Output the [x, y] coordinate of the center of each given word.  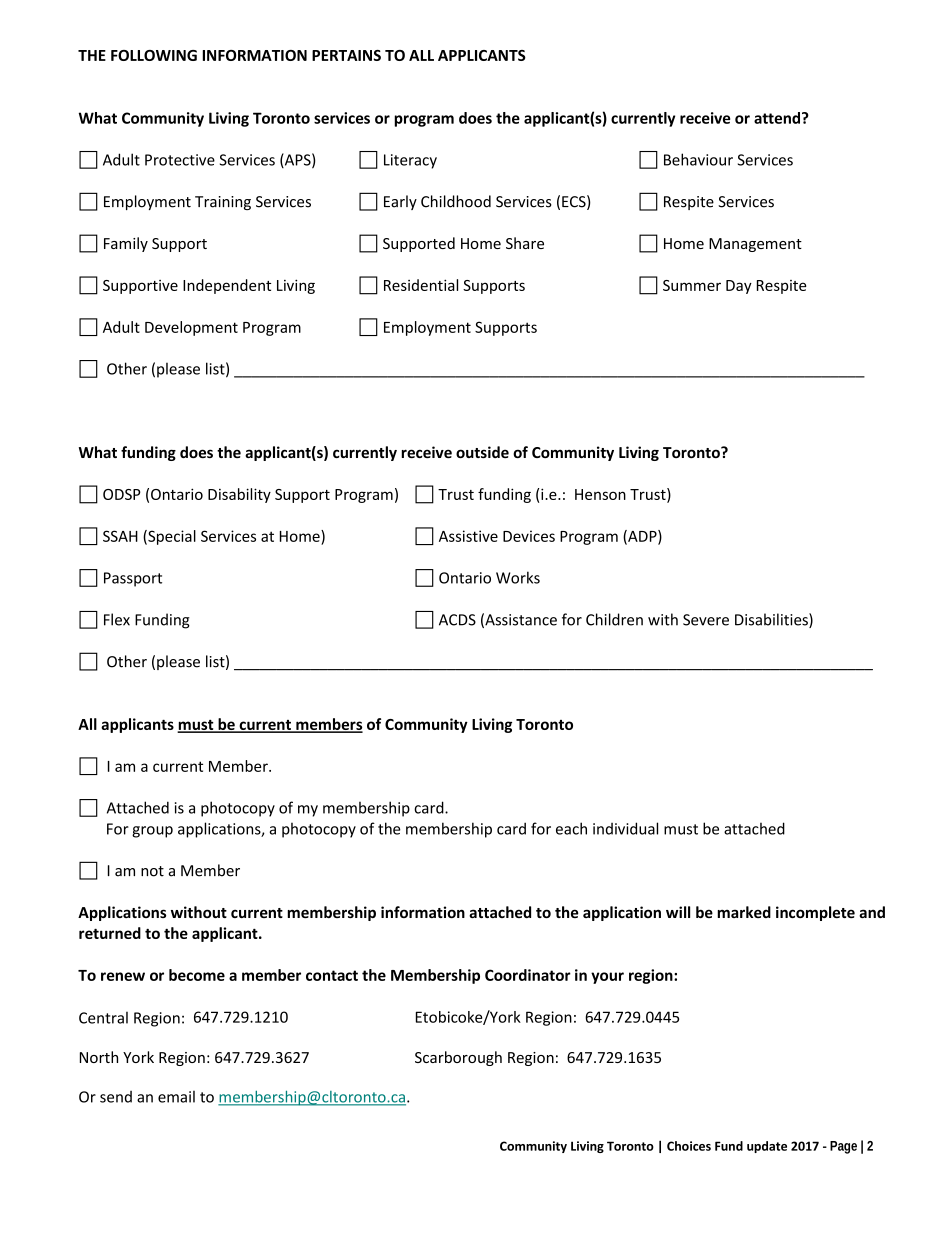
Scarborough [458, 1058]
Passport [133, 579]
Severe [706, 620]
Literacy [410, 161]
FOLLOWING [154, 55]
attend [777, 118]
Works [518, 577]
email [176, 1096]
